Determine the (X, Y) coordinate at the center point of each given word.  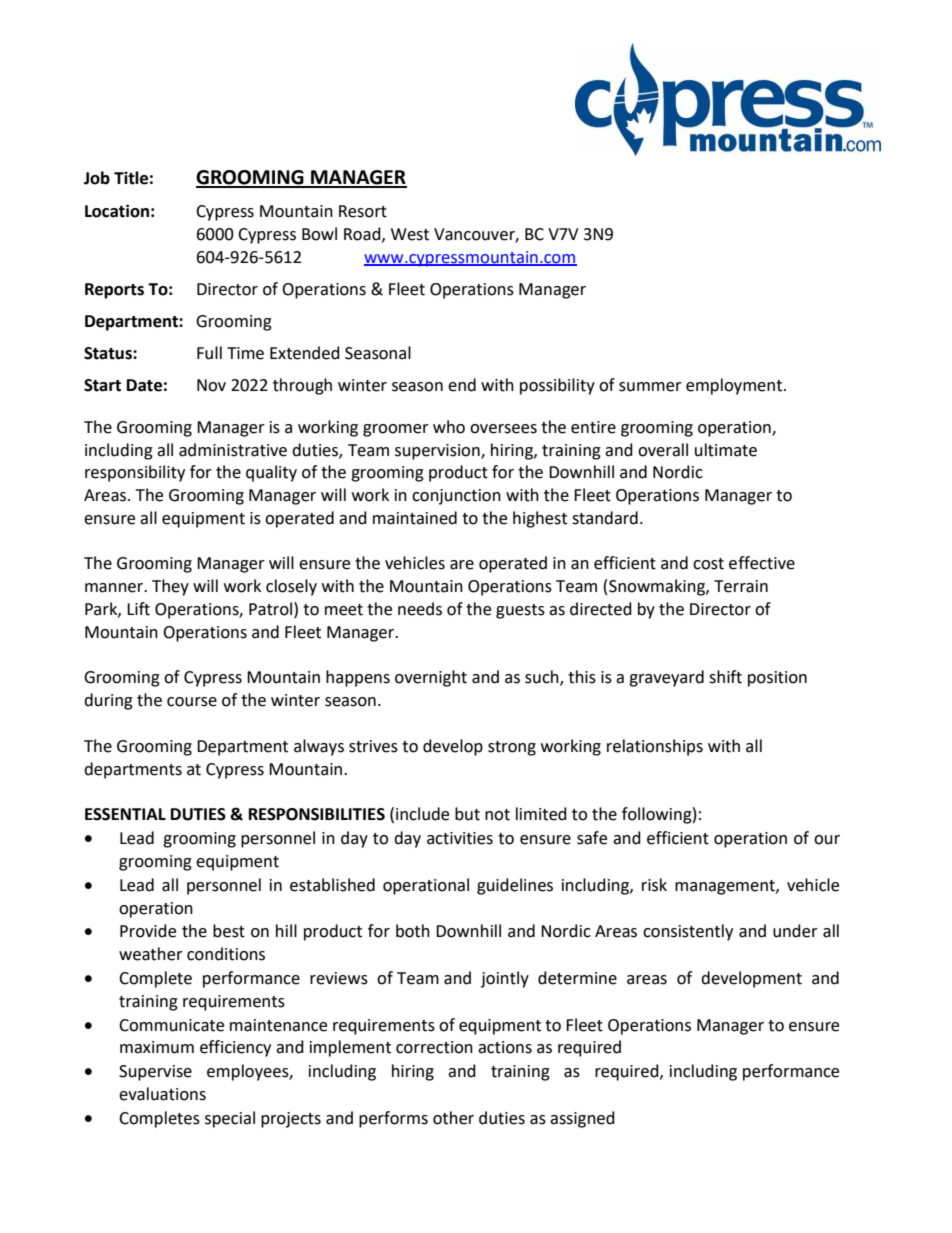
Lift (138, 609)
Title (131, 178)
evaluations (162, 1094)
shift (725, 677)
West (410, 234)
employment (734, 386)
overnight (431, 678)
